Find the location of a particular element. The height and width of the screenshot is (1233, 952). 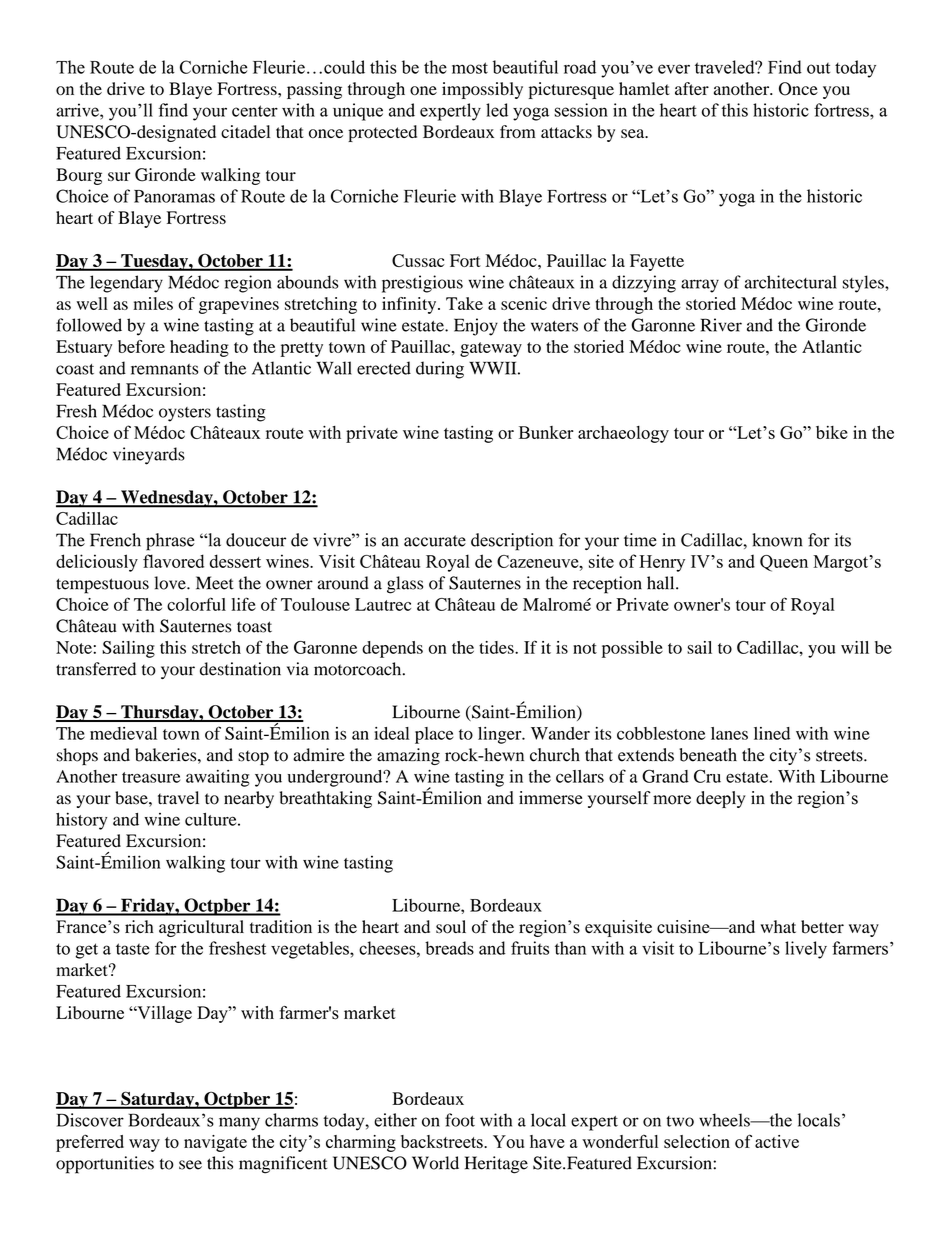

center is located at coordinates (255, 111).
